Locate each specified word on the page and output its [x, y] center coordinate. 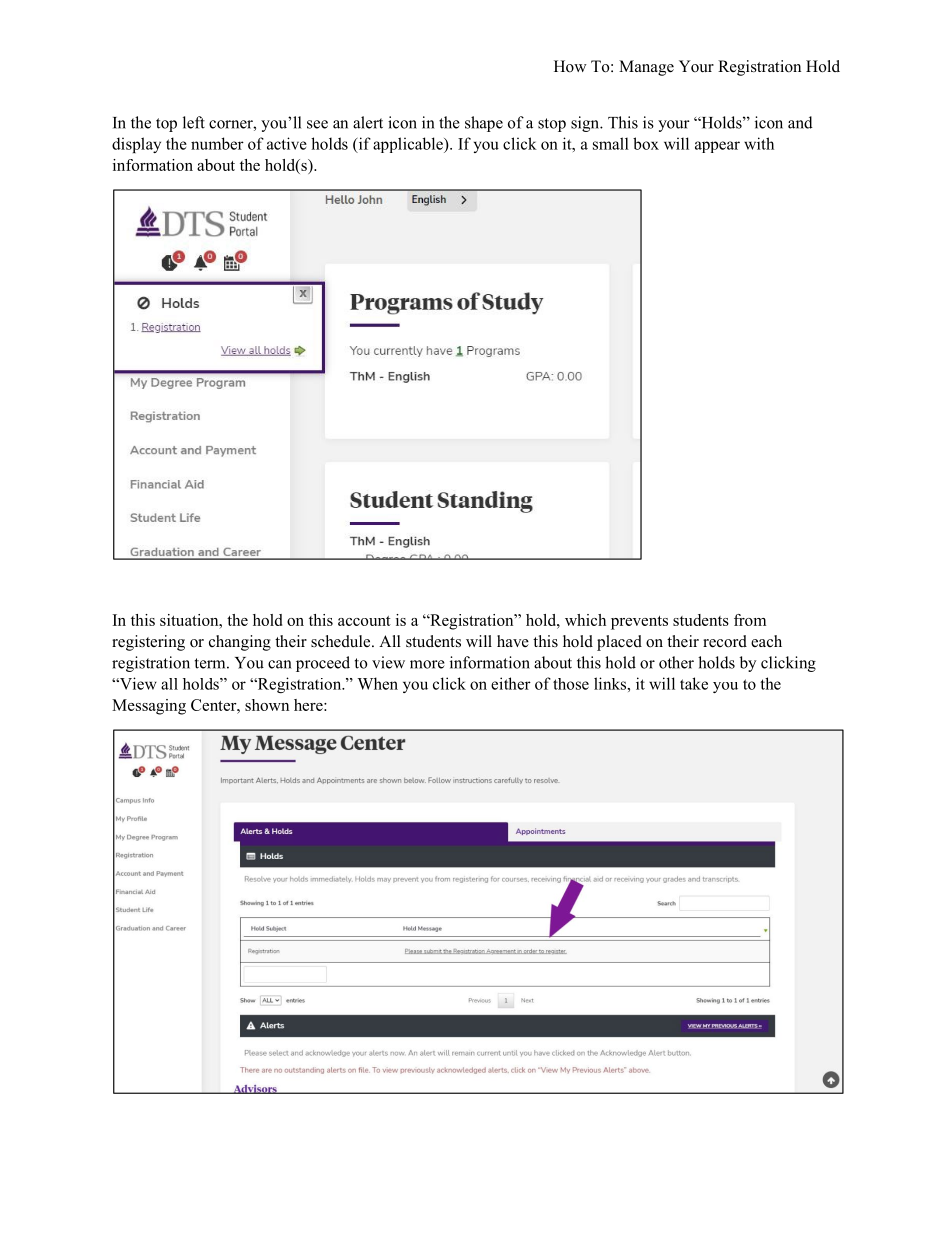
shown [267, 705]
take [694, 683]
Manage [646, 68]
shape [484, 124]
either [511, 683]
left [194, 122]
